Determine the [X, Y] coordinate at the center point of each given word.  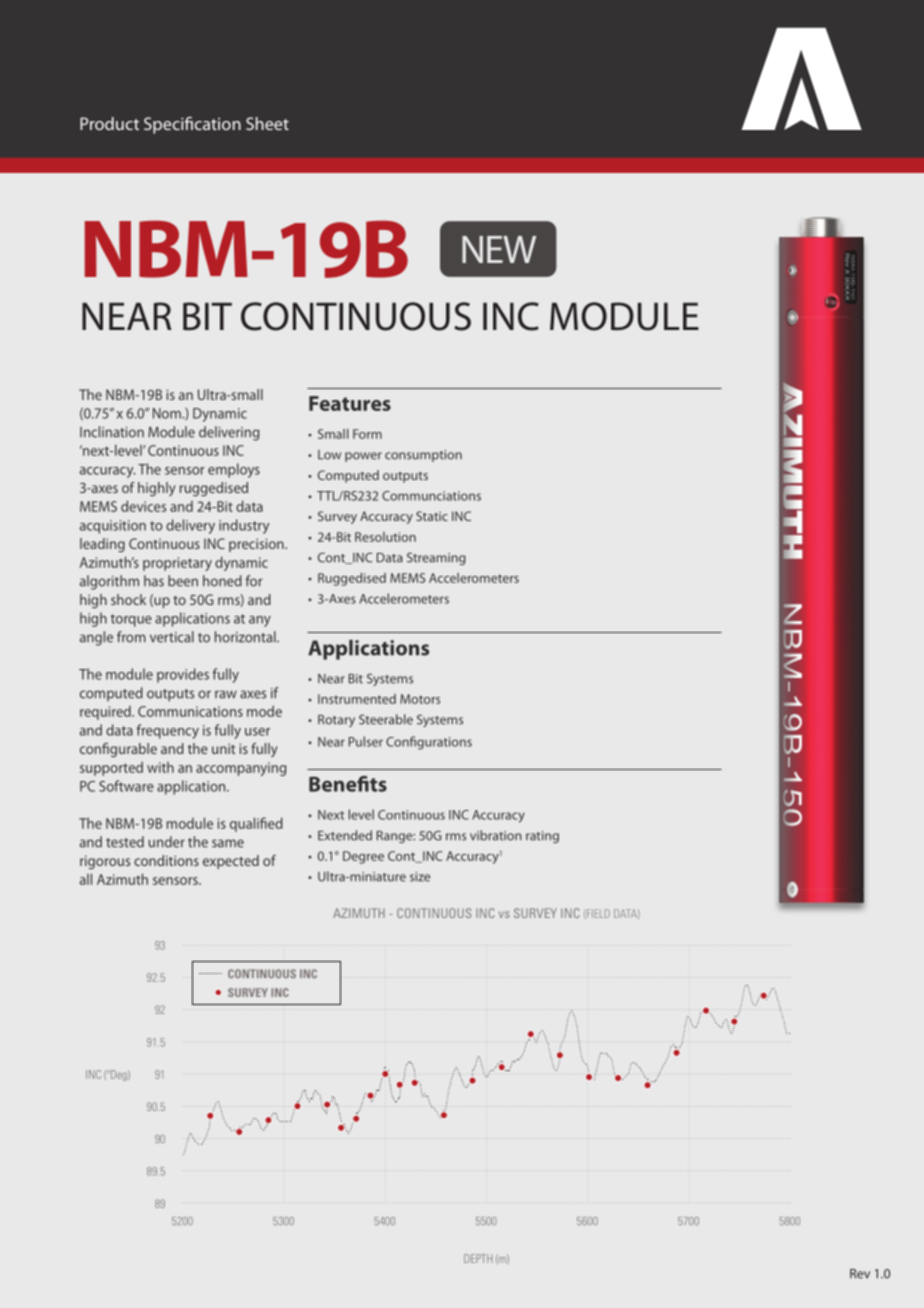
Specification [192, 125]
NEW [499, 249]
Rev [860, 1274]
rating [542, 837]
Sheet [267, 123]
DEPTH [478, 1258]
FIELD [597, 914]
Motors [420, 699]
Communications [190, 711]
